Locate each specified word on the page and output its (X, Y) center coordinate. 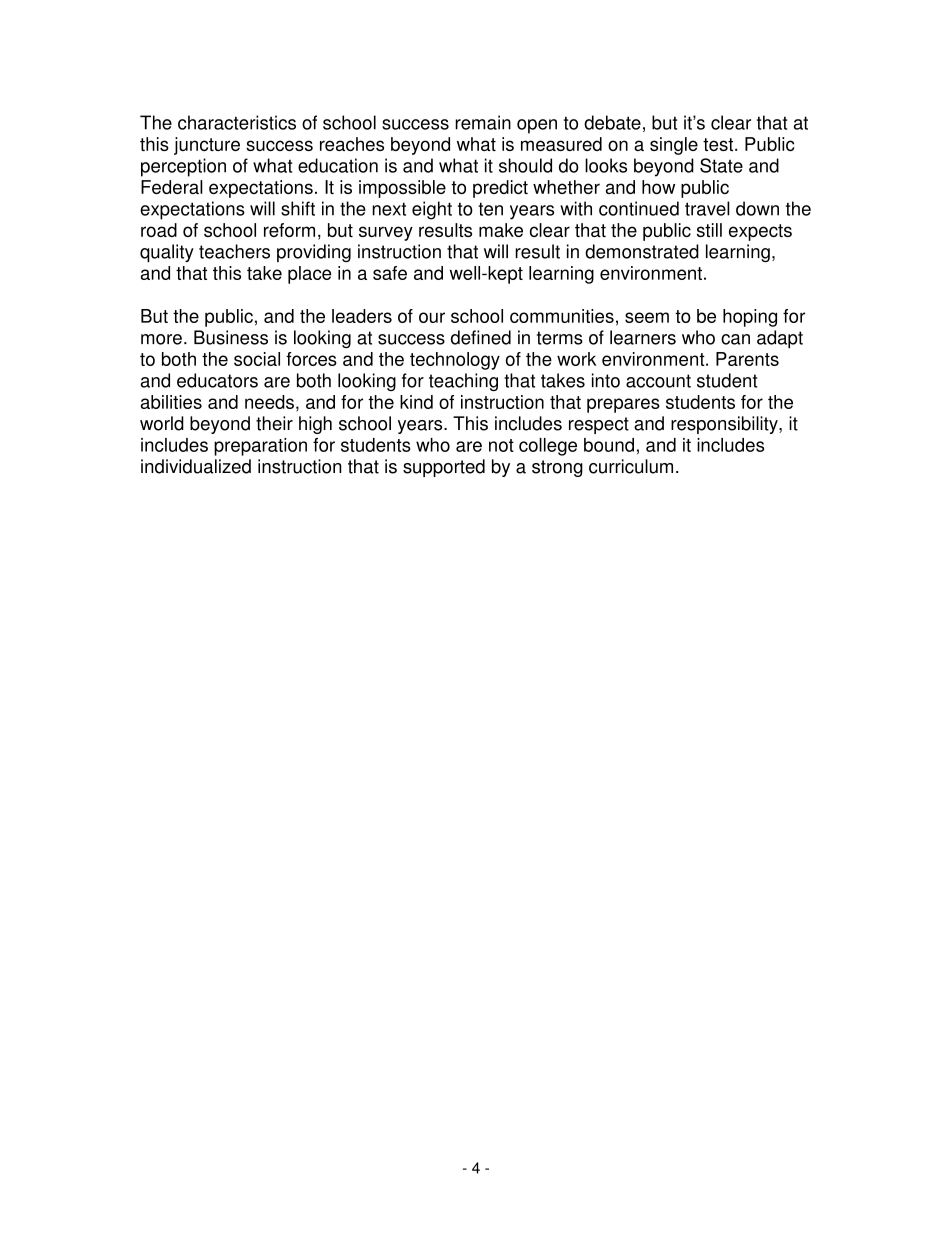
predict (500, 189)
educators (217, 380)
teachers (234, 251)
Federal (172, 187)
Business (231, 337)
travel (707, 208)
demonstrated (642, 251)
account (658, 381)
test (719, 144)
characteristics (237, 122)
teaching (463, 382)
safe (390, 273)
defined (481, 337)
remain (483, 122)
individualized (196, 466)
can (735, 339)
